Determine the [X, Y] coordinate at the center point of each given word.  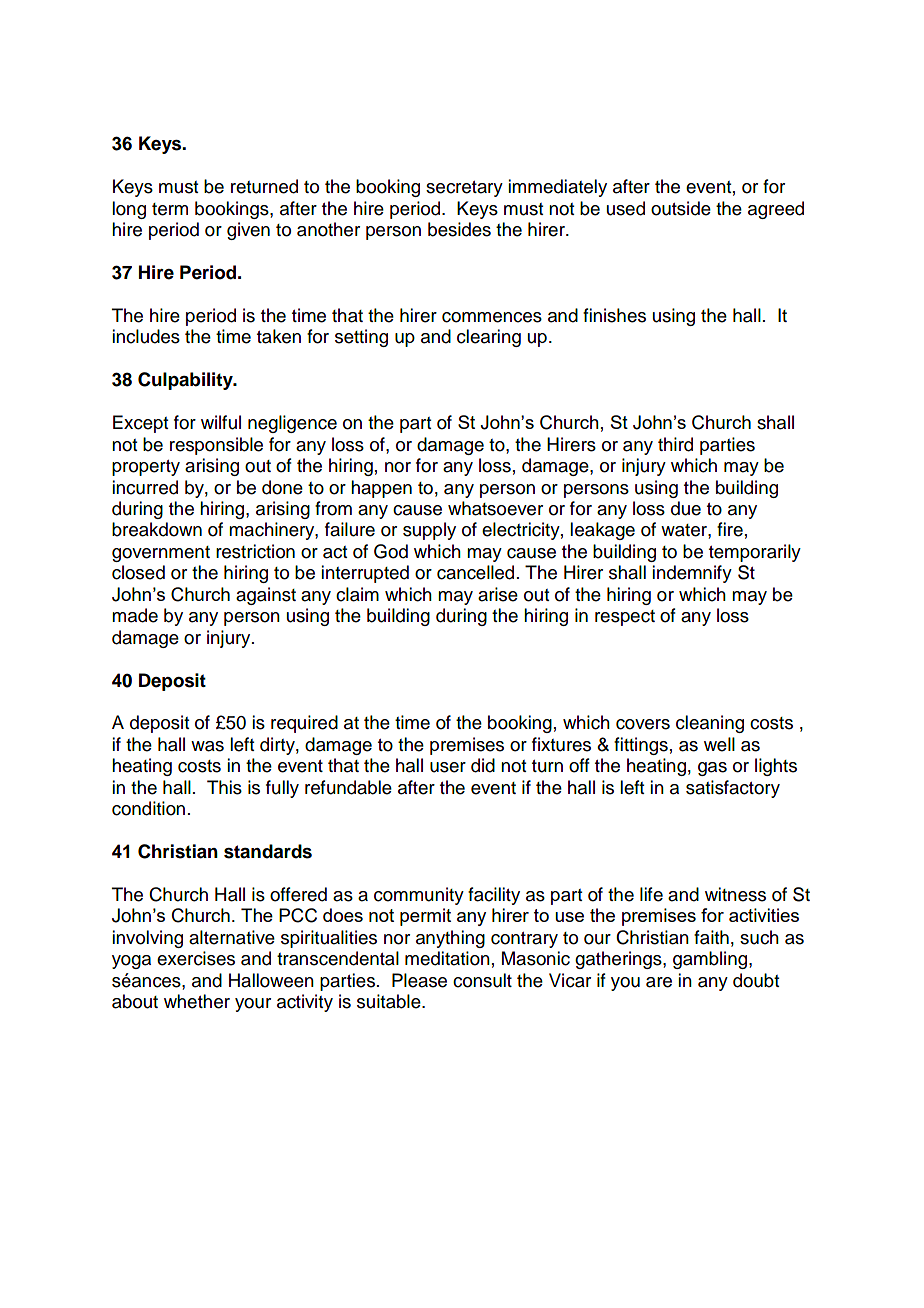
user [448, 767]
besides [459, 229]
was [207, 746]
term [170, 209]
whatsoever [495, 508]
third [675, 444]
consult [482, 980]
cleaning [710, 724]
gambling [711, 960]
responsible [216, 446]
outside [681, 208]
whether [197, 1001]
